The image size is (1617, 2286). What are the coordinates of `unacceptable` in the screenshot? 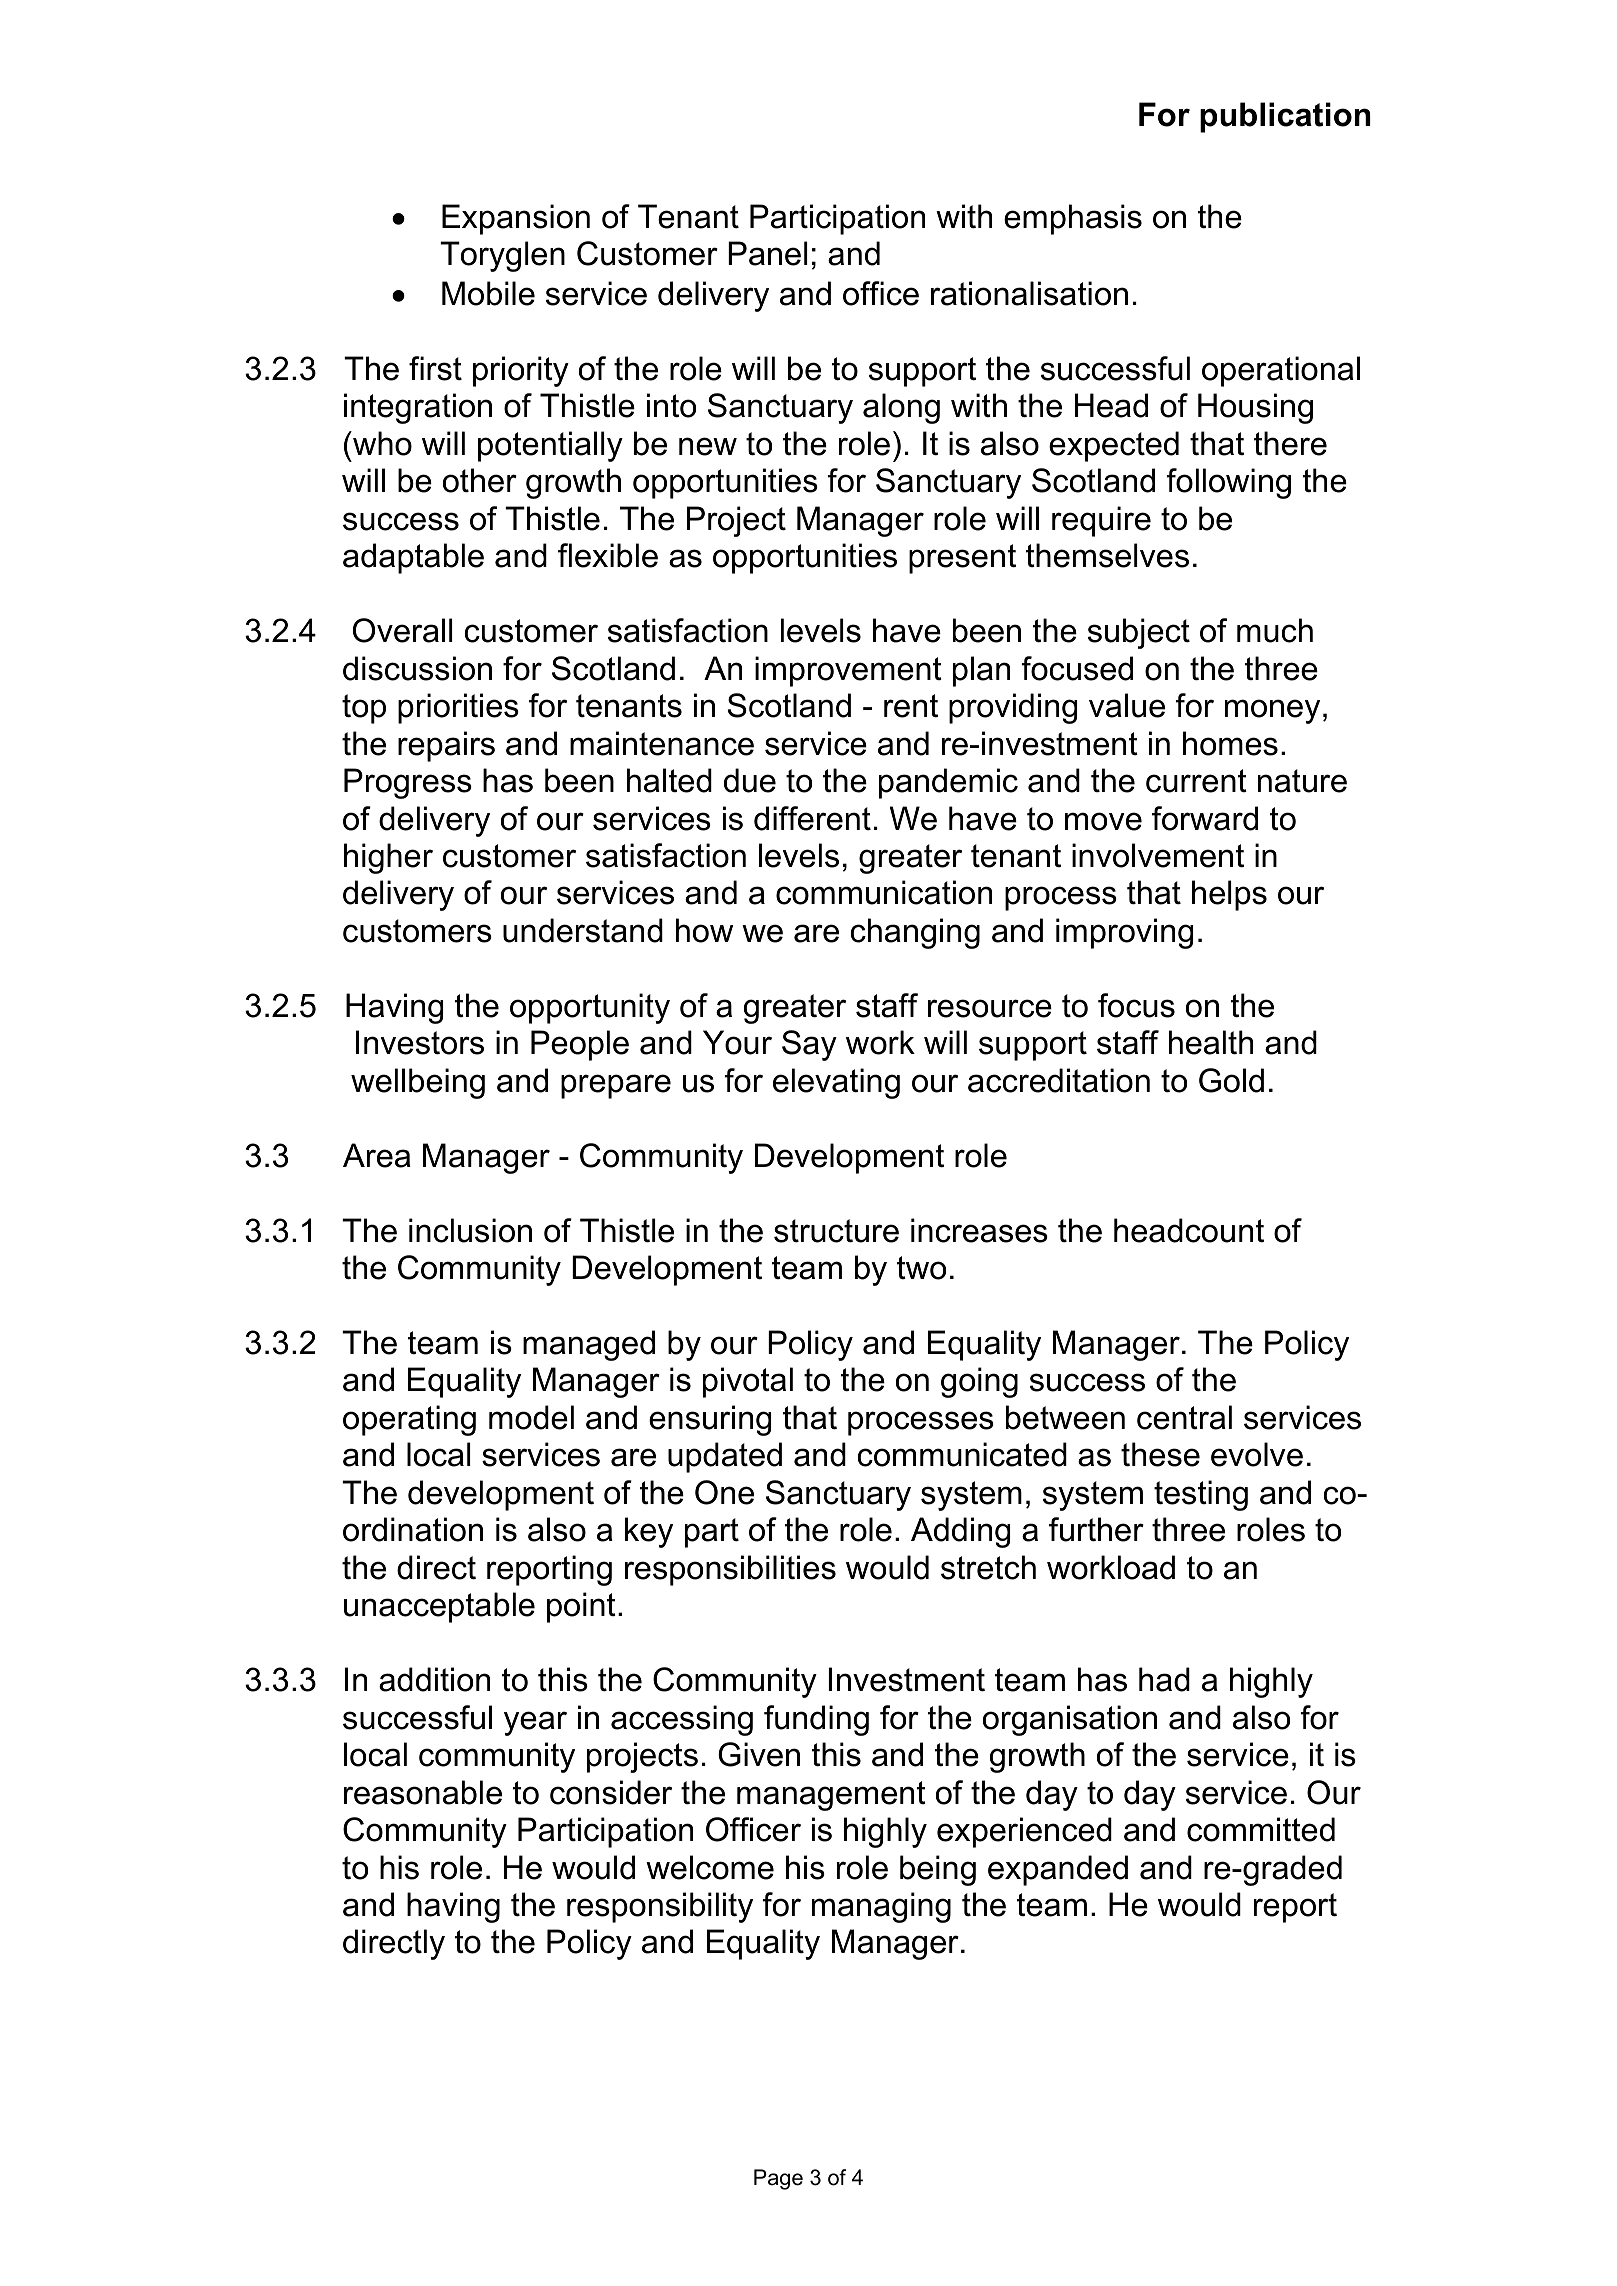 It's located at (439, 1607).
